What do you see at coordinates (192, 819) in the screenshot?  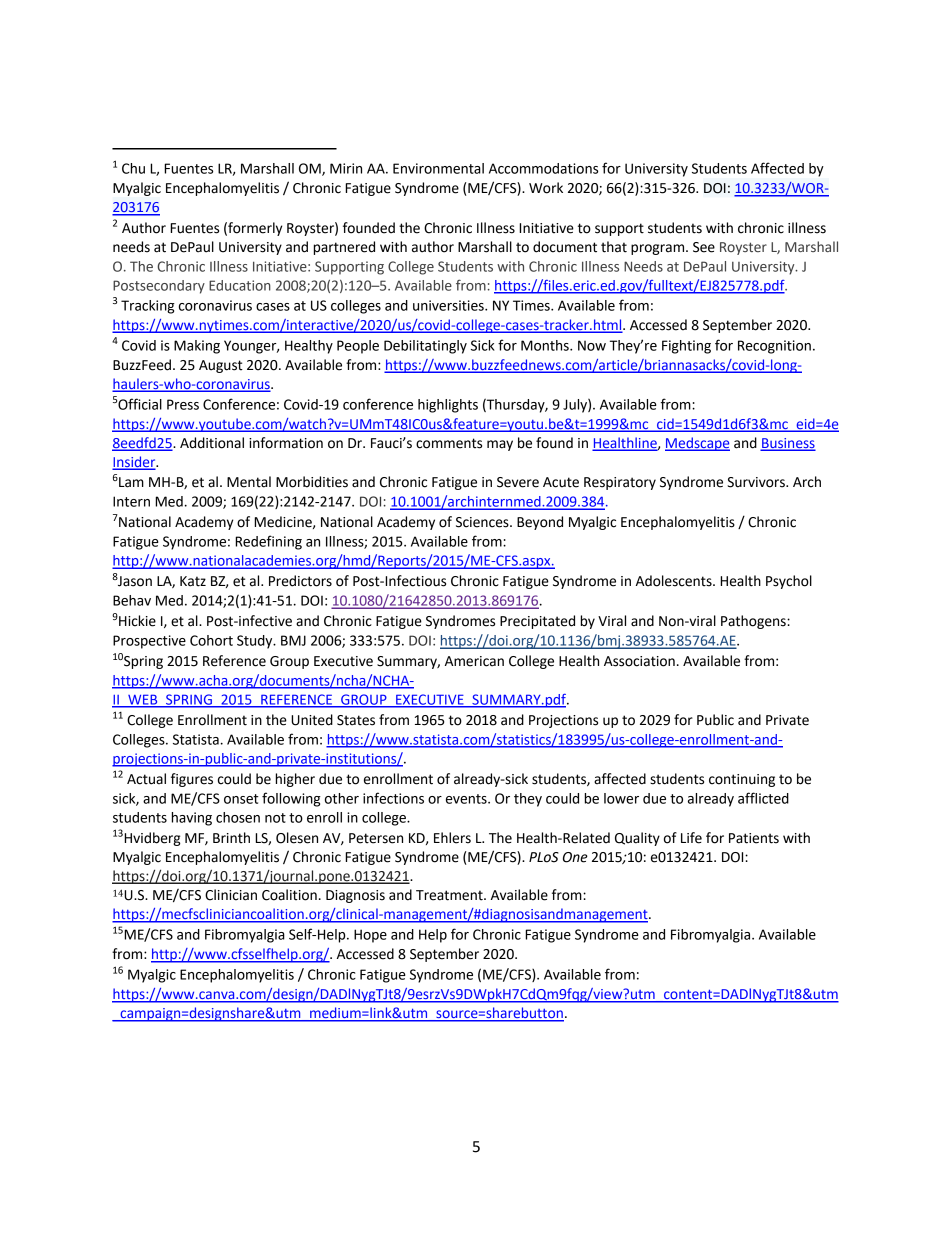 I see `having` at bounding box center [192, 819].
